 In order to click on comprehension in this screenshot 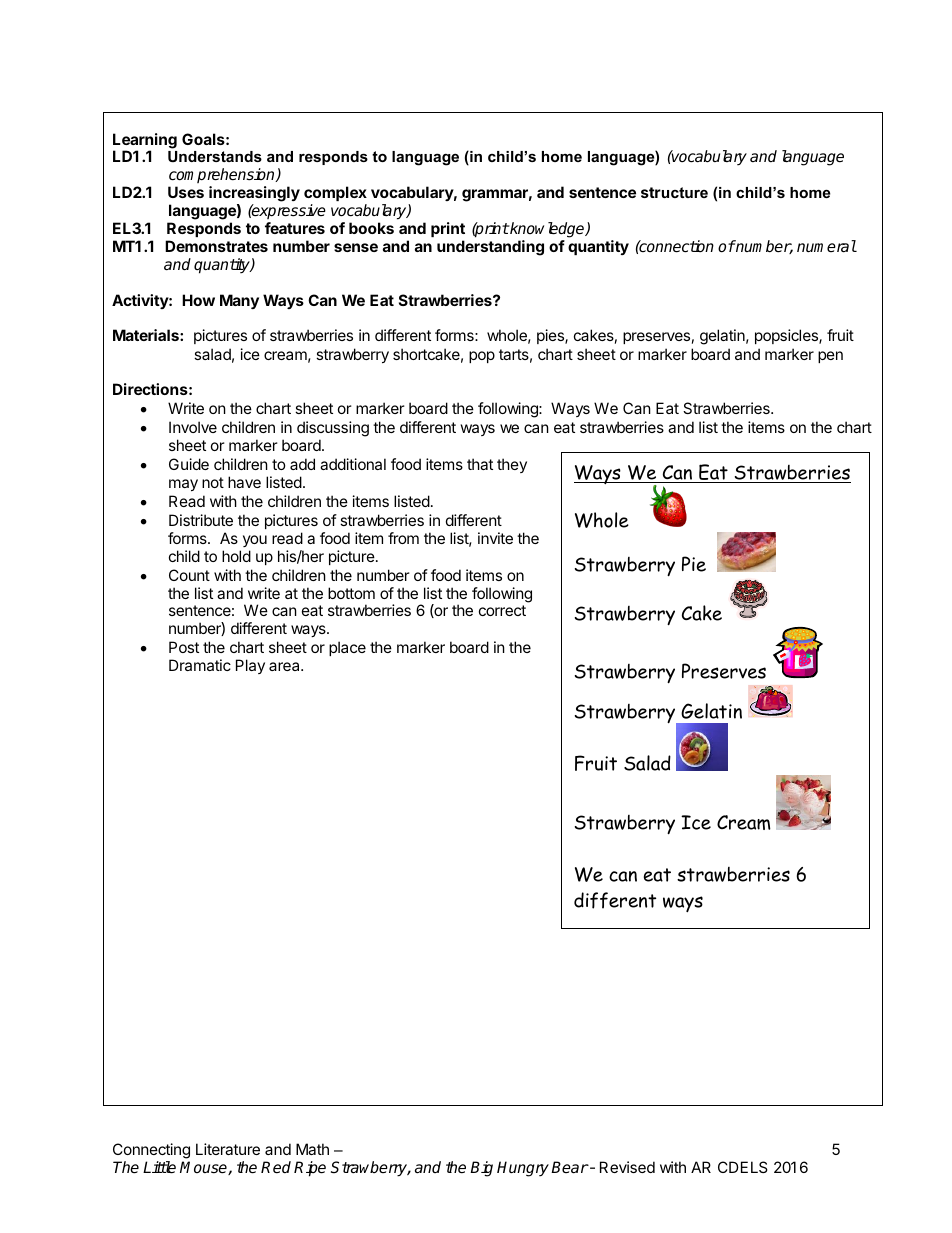, I will do `click(222, 177)`.
